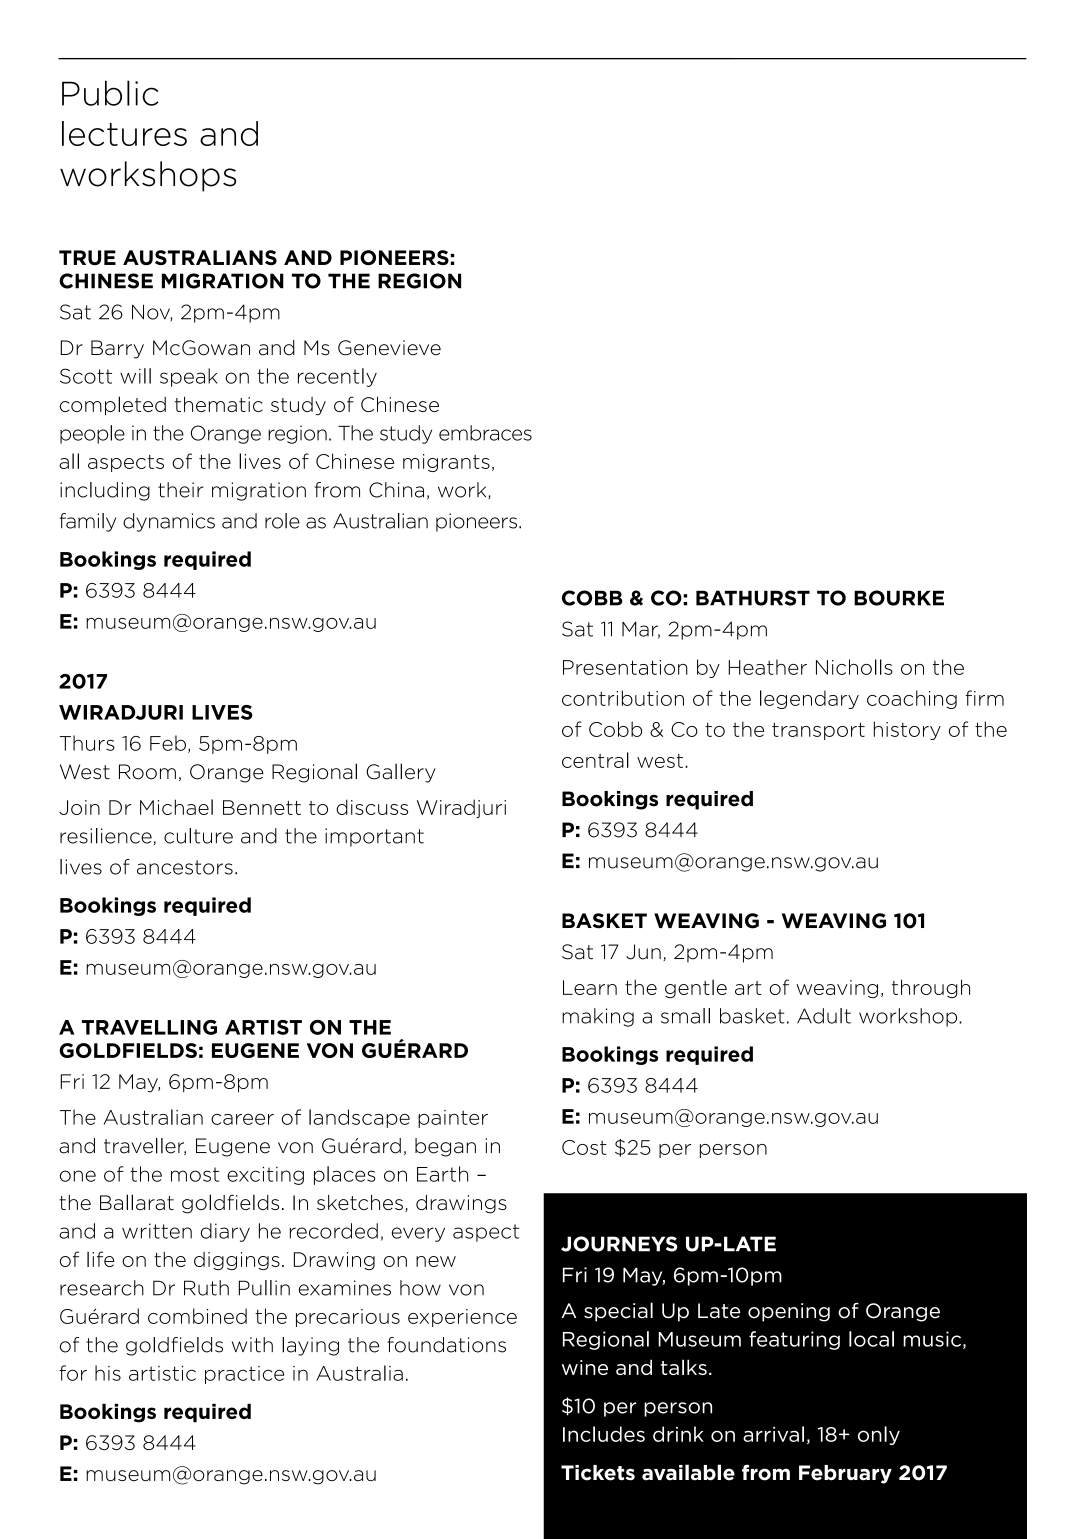 The width and height of the document is (1085, 1539). Describe the element at coordinates (389, 348) in the document. I see `Genevieve` at that location.
